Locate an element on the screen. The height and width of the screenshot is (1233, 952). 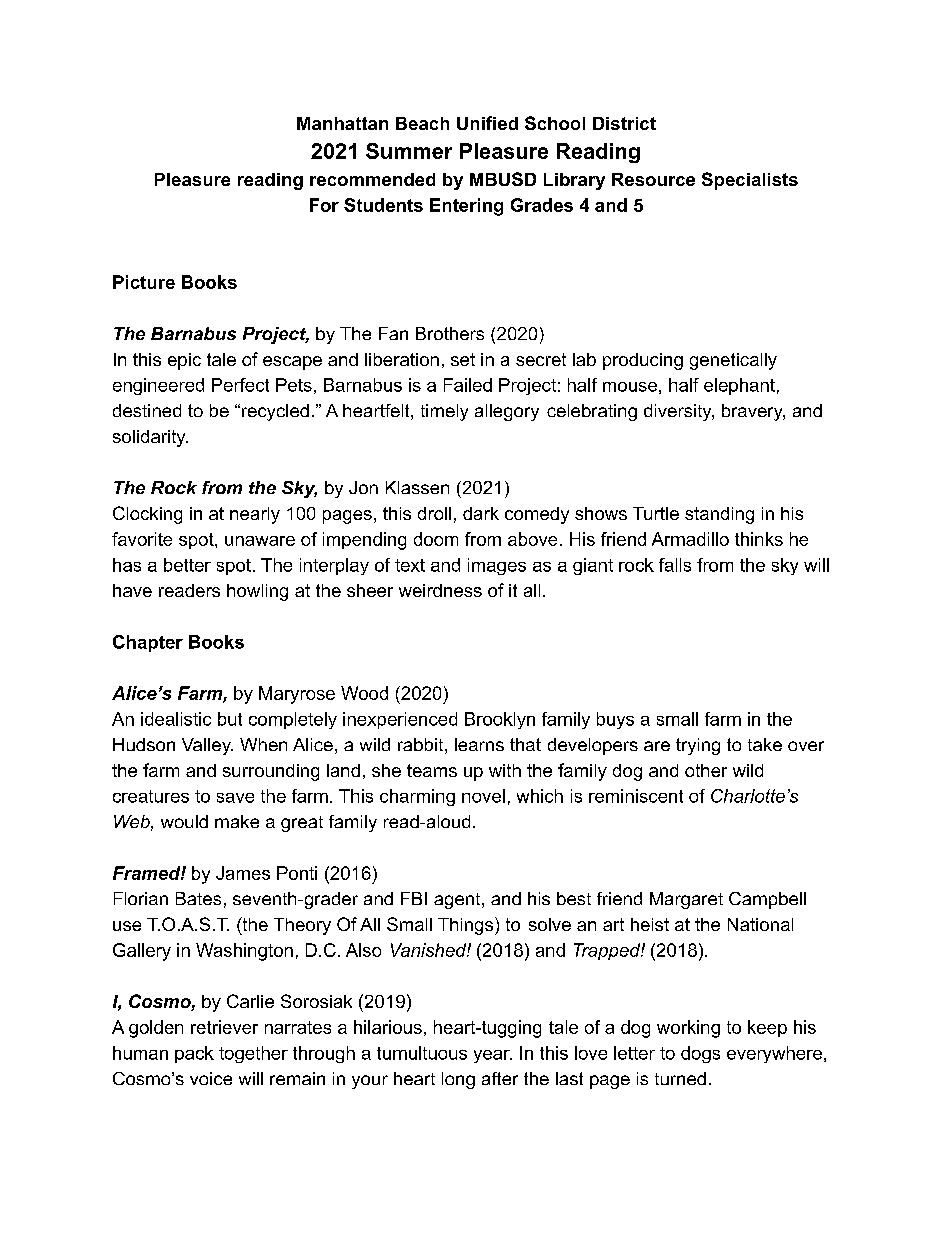
set is located at coordinates (463, 359).
